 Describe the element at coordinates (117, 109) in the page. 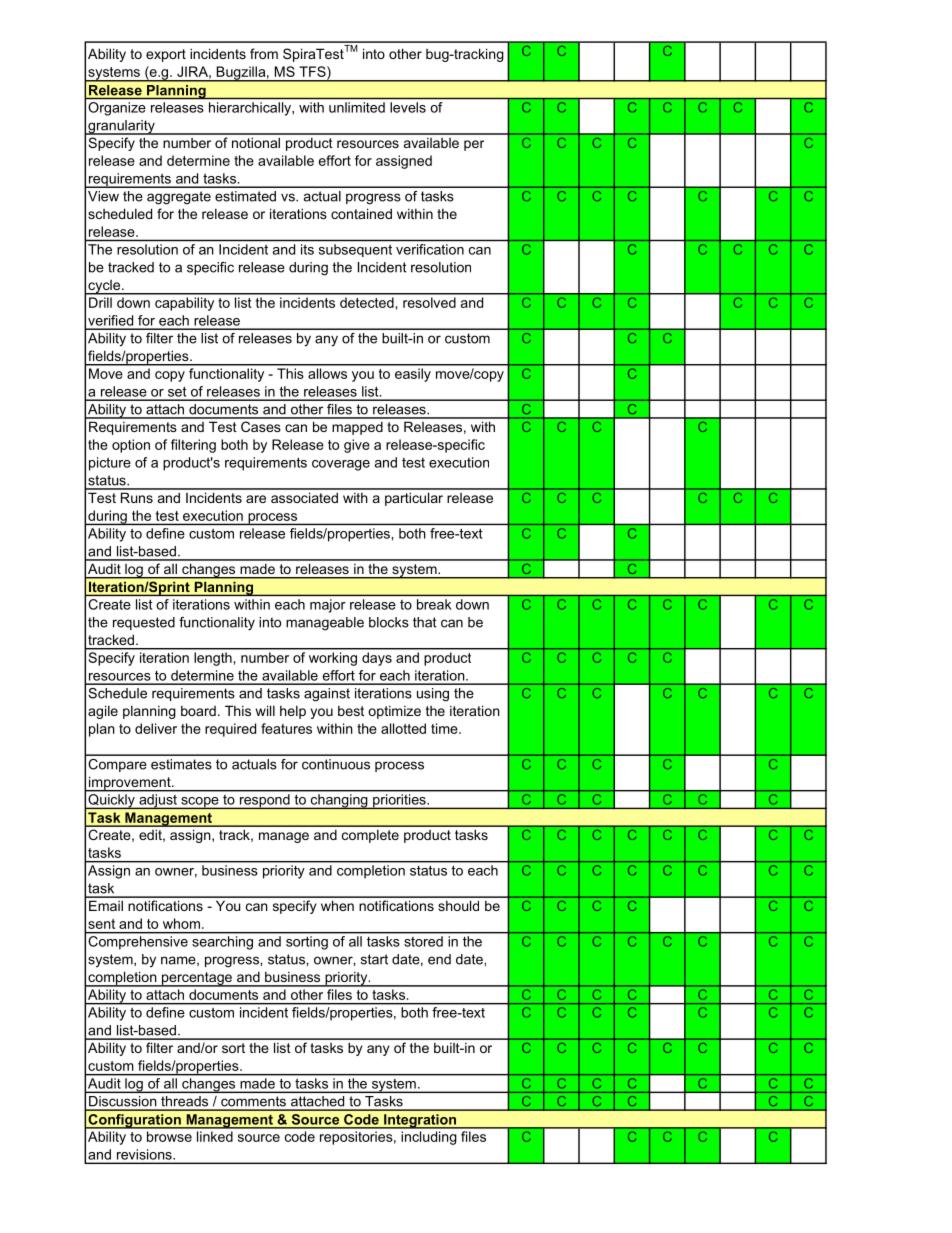

I see `Organize` at that location.
